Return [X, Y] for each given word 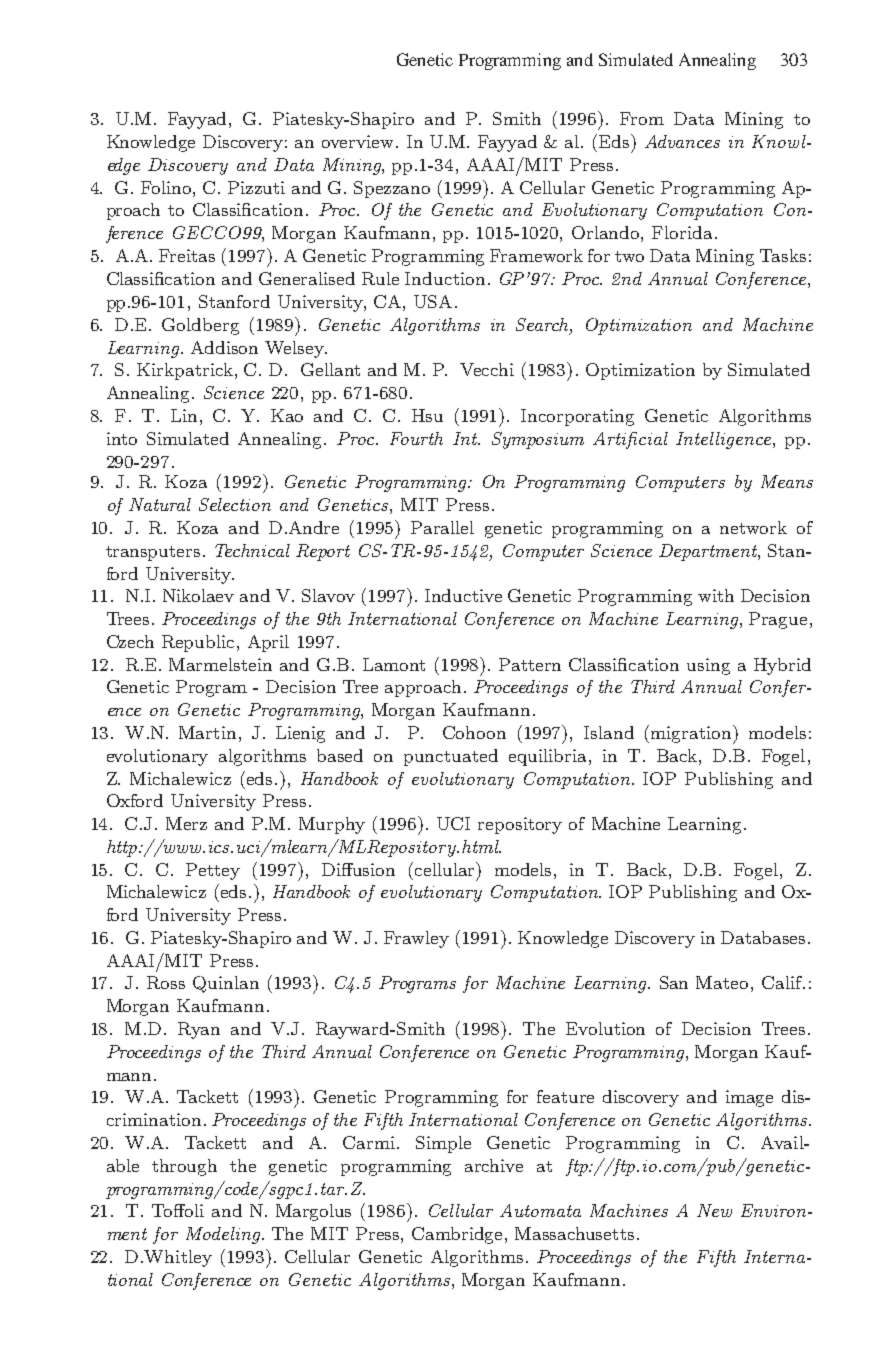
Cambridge [457, 1235]
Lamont [394, 664]
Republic [198, 643]
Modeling [224, 1235]
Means [787, 481]
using [708, 666]
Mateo [722, 982]
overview [357, 141]
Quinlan [226, 984]
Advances [682, 141]
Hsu [427, 415]
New [714, 1210]
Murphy [332, 825]
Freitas [187, 255]
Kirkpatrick [186, 371]
